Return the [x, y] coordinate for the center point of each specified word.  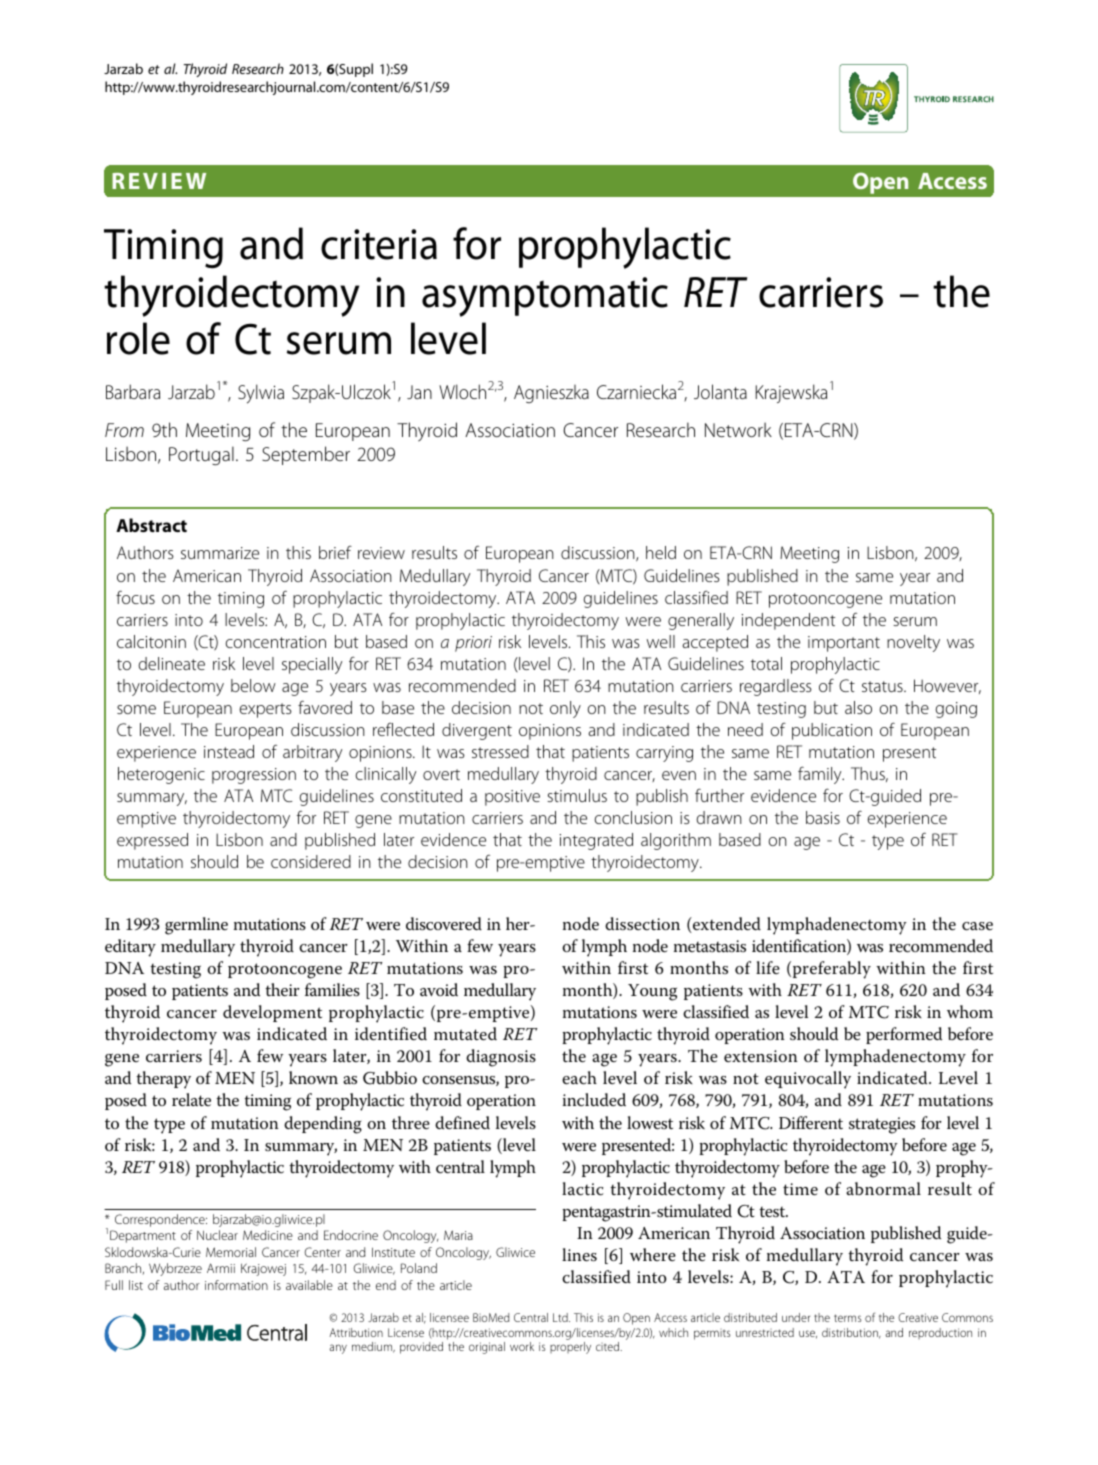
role [138, 338]
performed [904, 1035]
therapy [163, 1080]
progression [254, 776]
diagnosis [501, 1058]
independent [788, 621]
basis [823, 817]
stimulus [577, 795]
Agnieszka [551, 394]
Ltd [561, 1317]
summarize [220, 553]
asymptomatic [545, 297]
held [661, 552]
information [236, 1285]
